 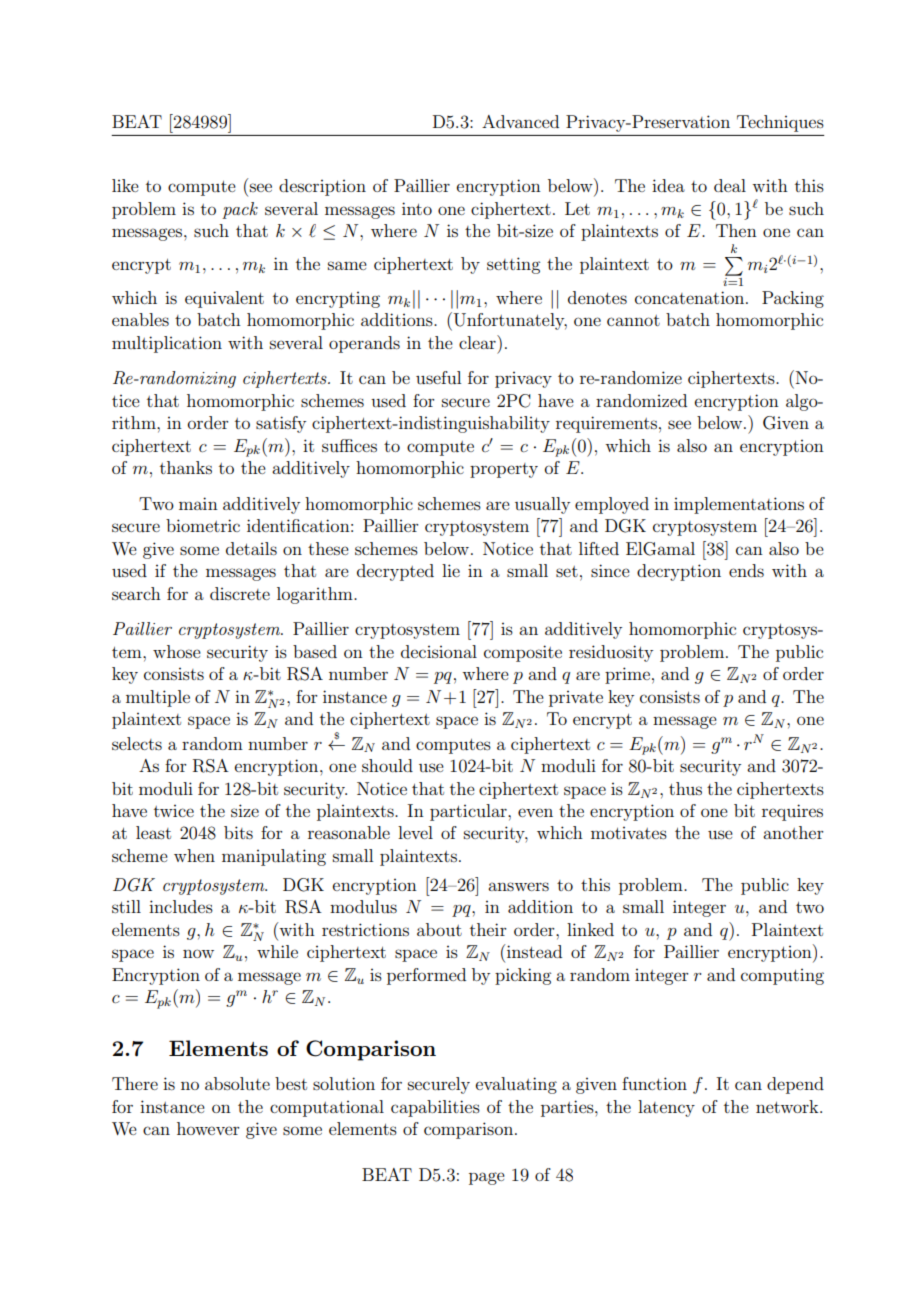 I want to click on ends, so click(x=746, y=570).
